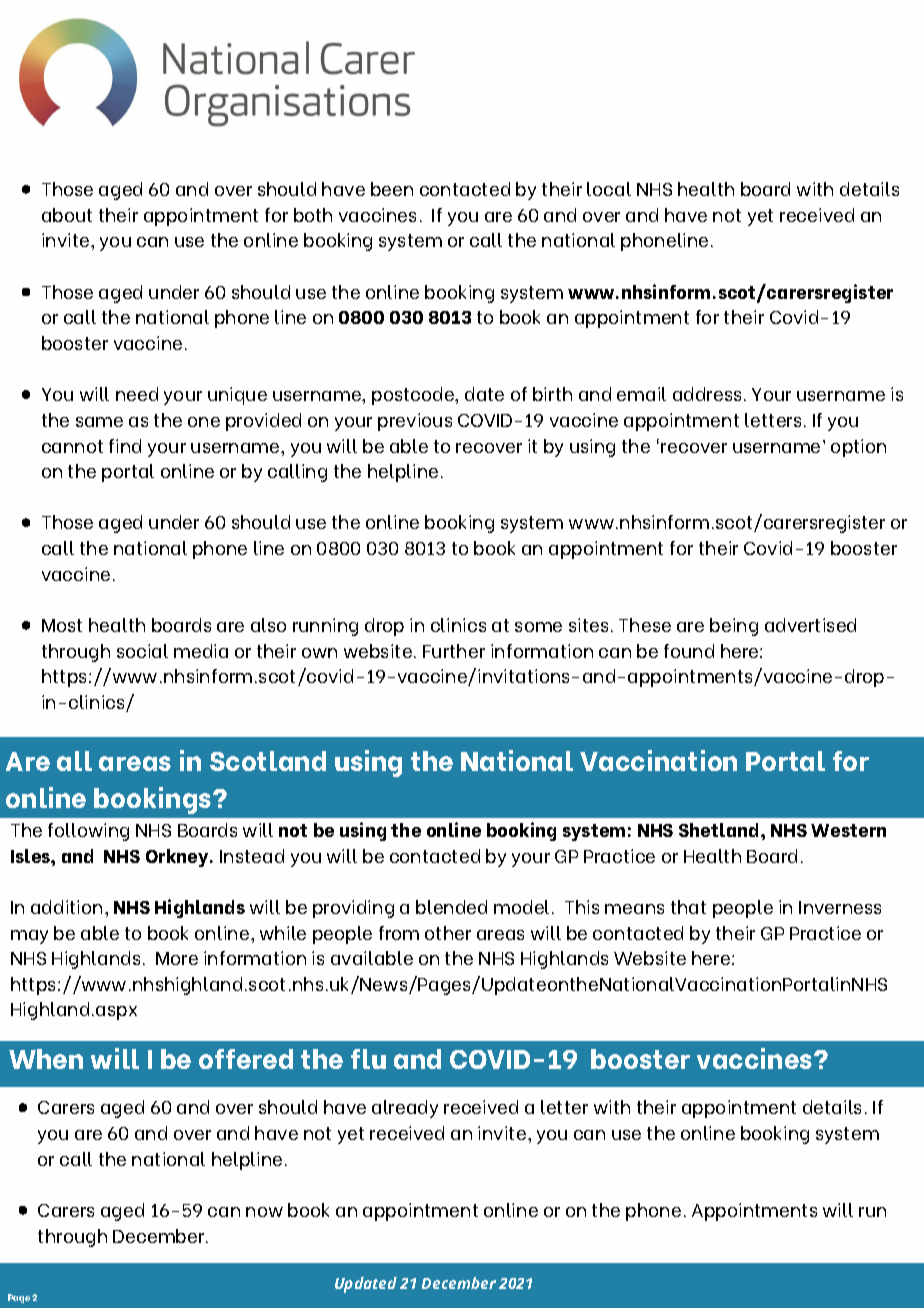  What do you see at coordinates (734, 627) in the document?
I see `being` at bounding box center [734, 627].
